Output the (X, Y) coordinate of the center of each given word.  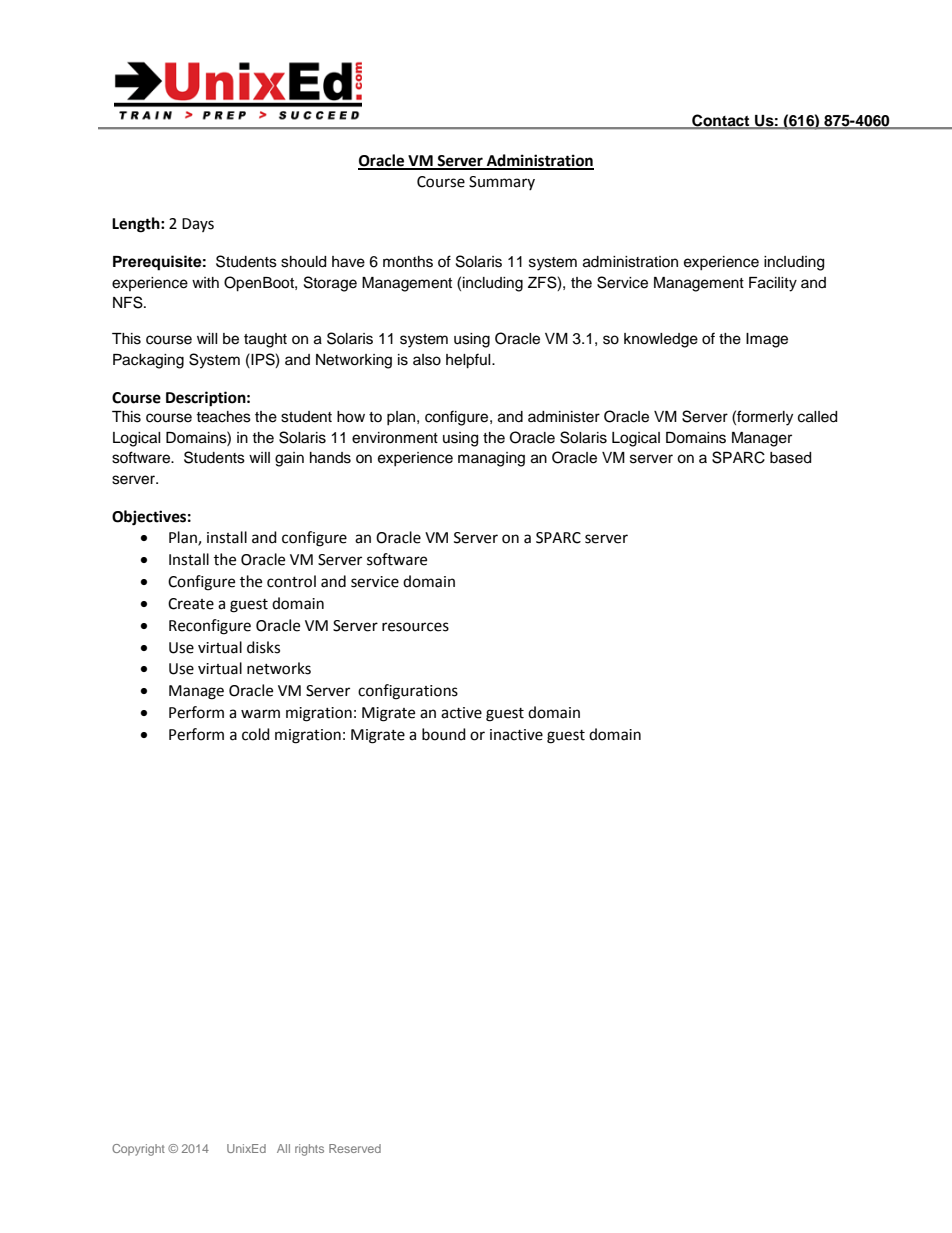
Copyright (138, 1150)
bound (444, 734)
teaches (223, 417)
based (790, 458)
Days (198, 225)
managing (491, 459)
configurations (408, 692)
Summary (502, 183)
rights (309, 1150)
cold (256, 734)
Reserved (355, 1148)
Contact (721, 121)
